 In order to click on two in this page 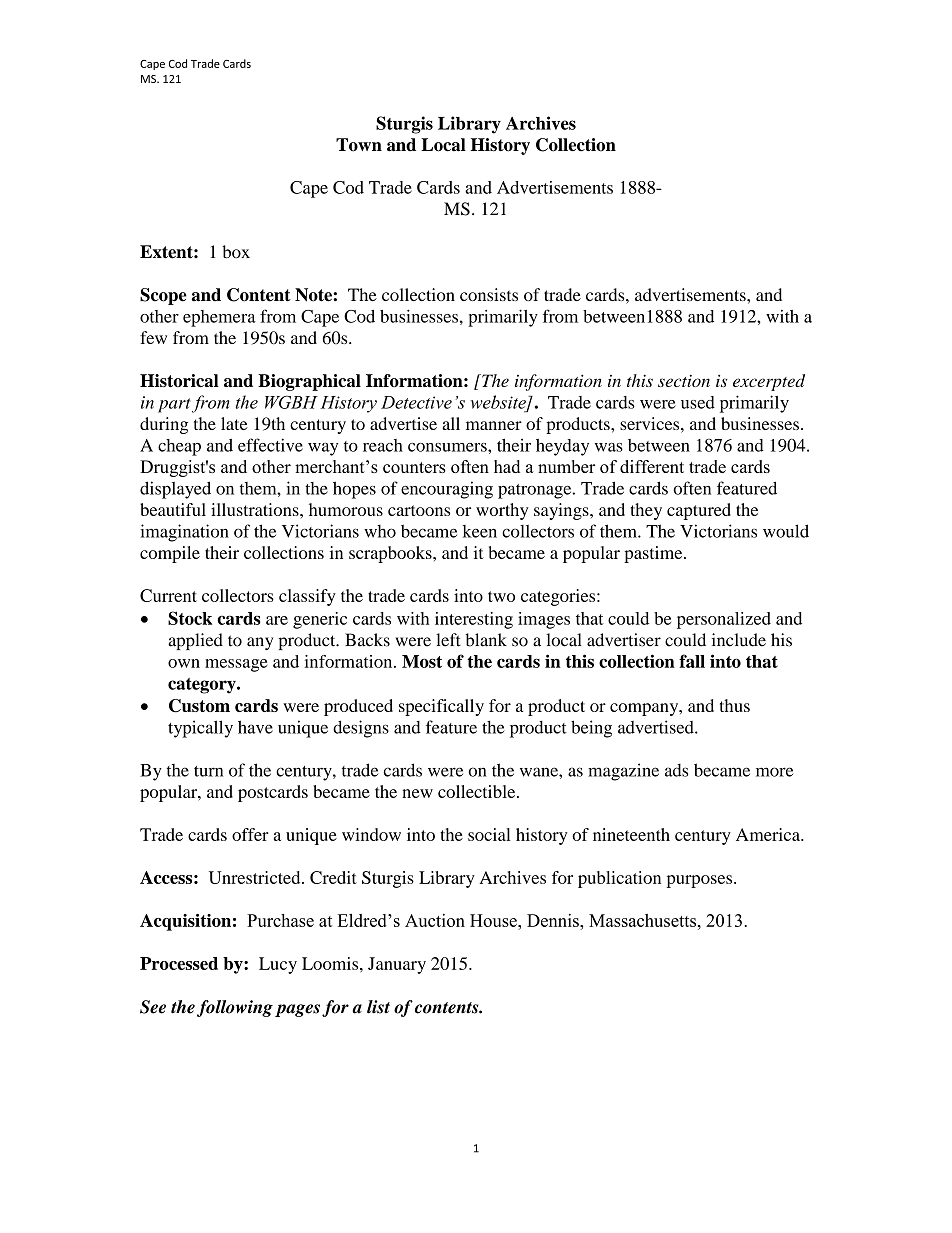, I will do `click(501, 596)`.
